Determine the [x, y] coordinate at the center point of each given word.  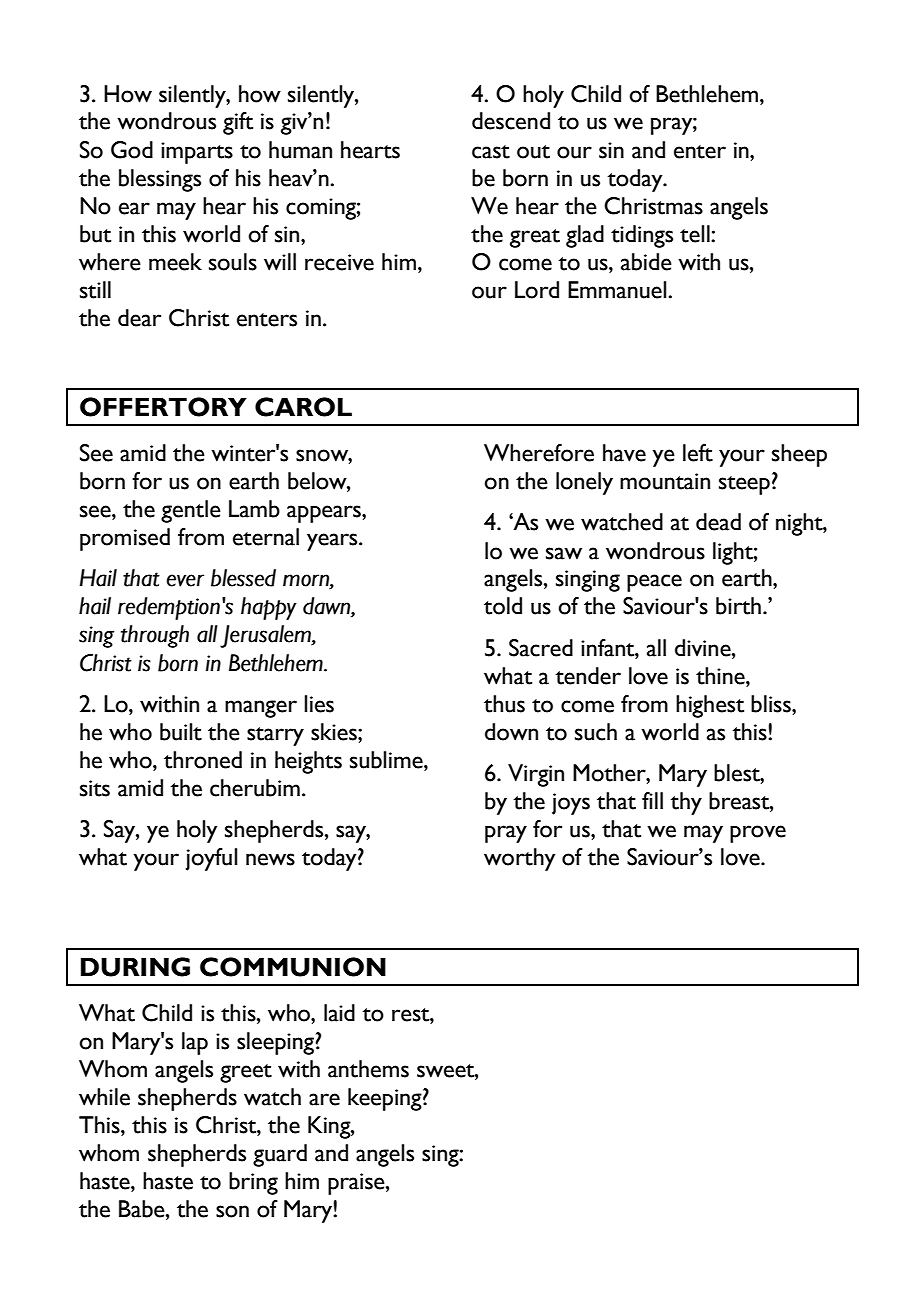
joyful [212, 859]
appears [325, 514]
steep [744, 485]
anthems [368, 1069]
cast [491, 152]
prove [758, 834]
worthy [519, 859]
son [232, 1211]
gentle [191, 511]
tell [696, 234]
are [324, 1099]
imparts [197, 153]
